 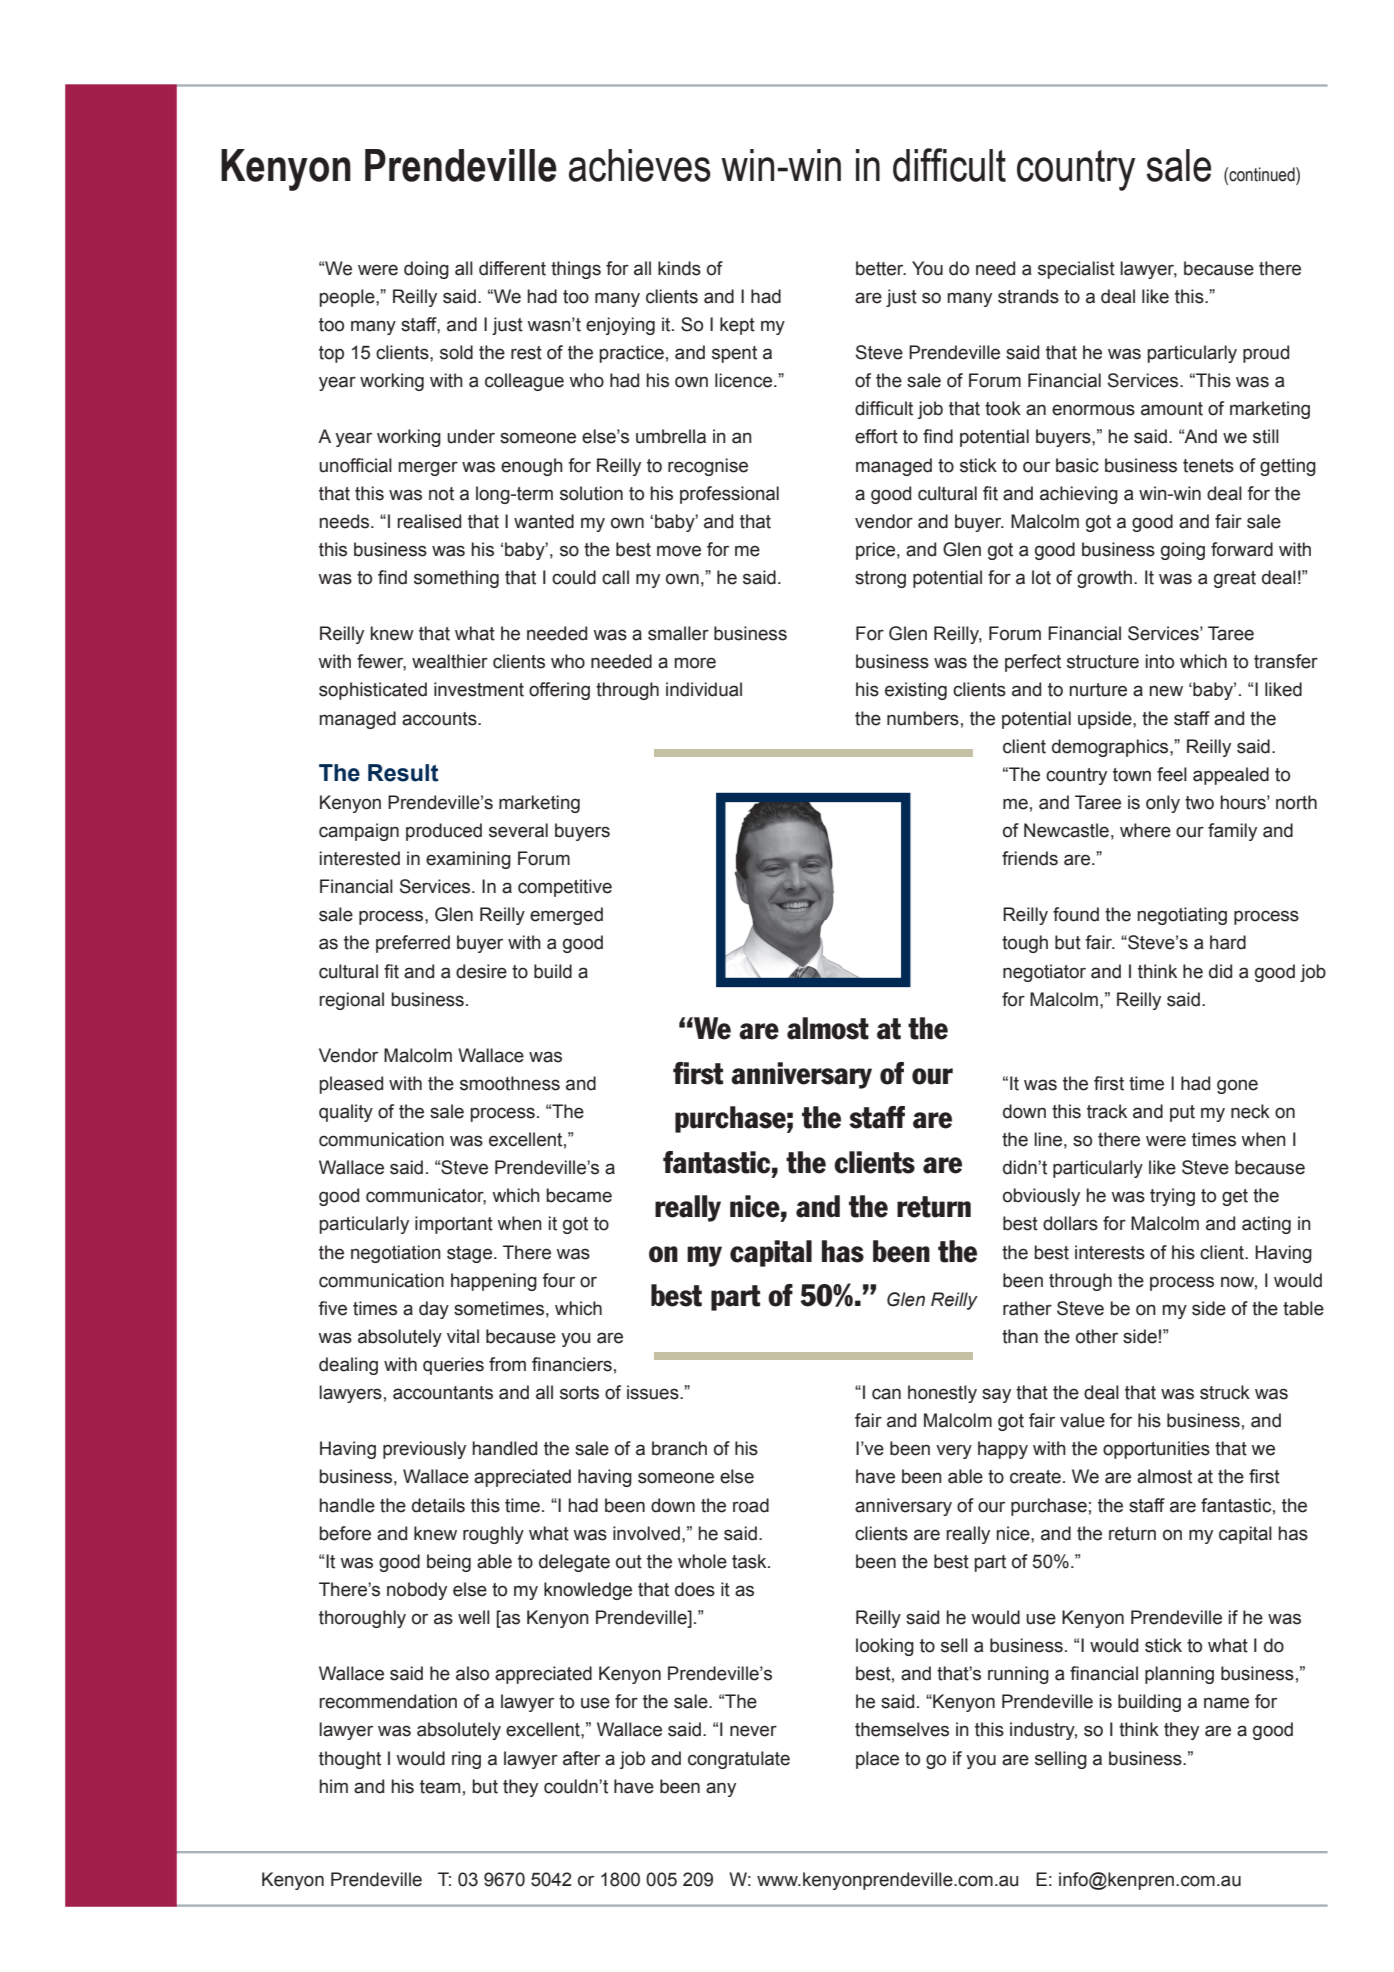 What do you see at coordinates (1228, 942) in the page?
I see `hard` at bounding box center [1228, 942].
